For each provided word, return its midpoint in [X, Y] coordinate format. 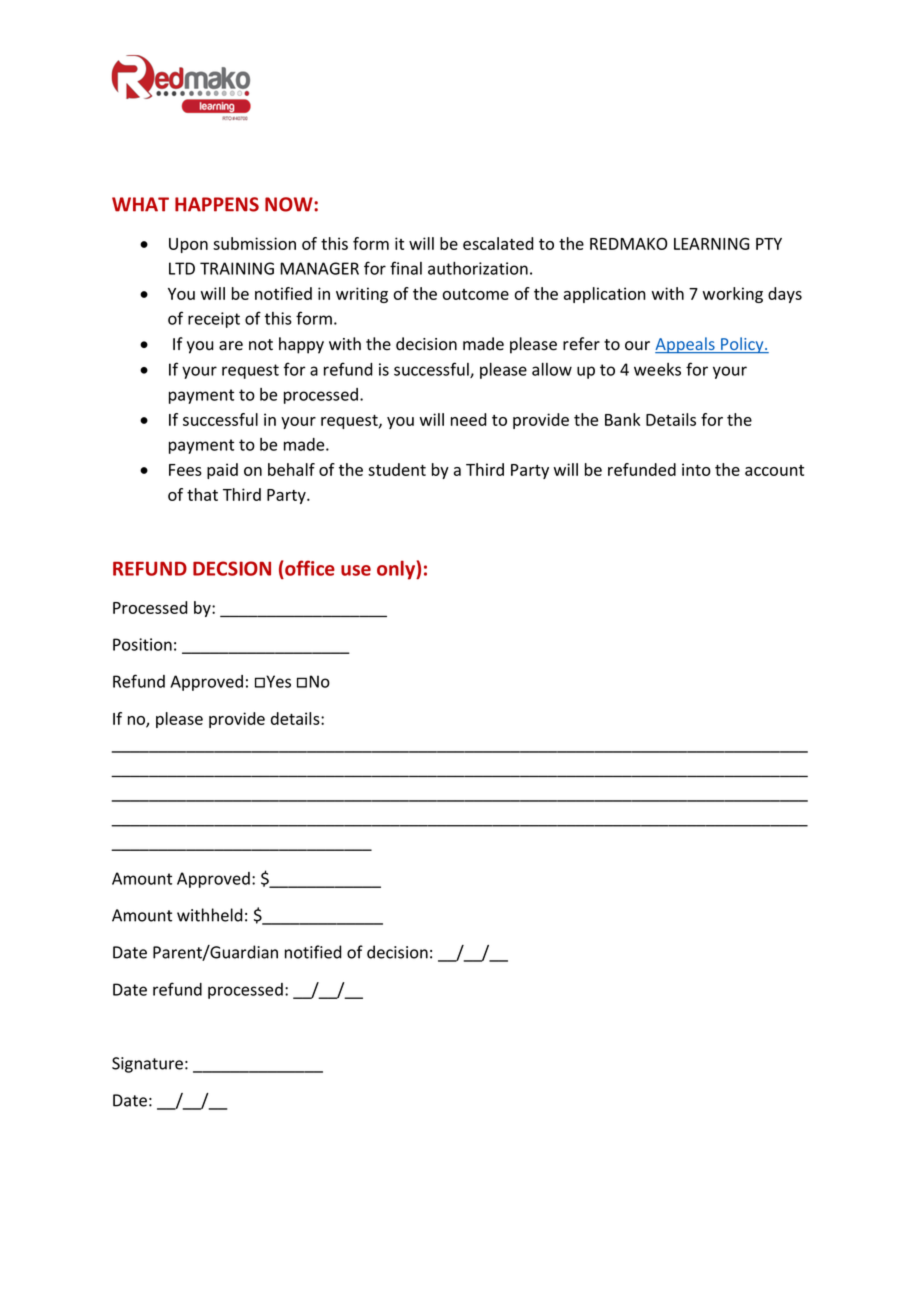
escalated [498, 243]
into [696, 469]
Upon [188, 245]
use [356, 570]
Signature [147, 1065]
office [309, 568]
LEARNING [711, 243]
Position [142, 644]
